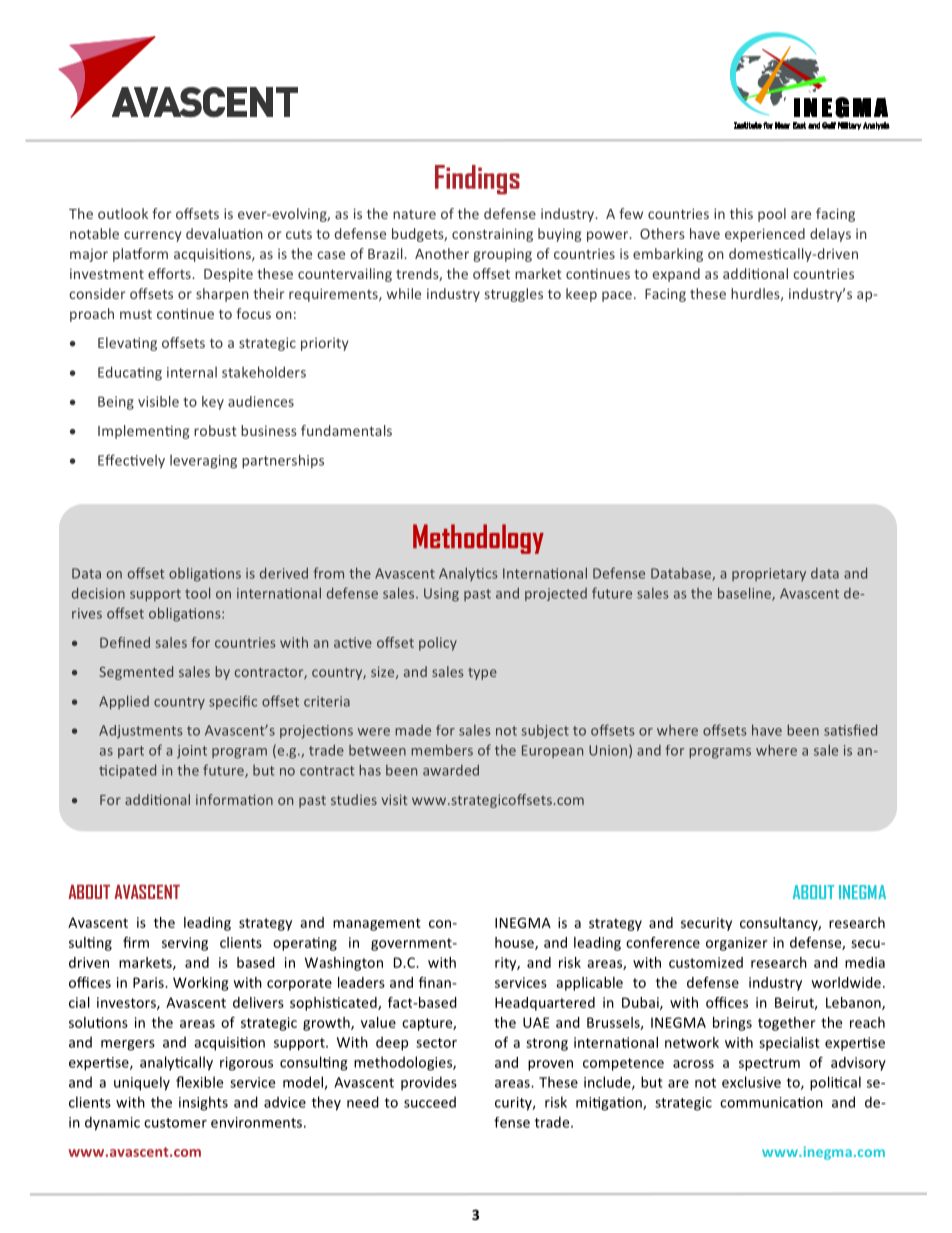 The width and height of the screenshot is (952, 1233). I want to click on fundamentals, so click(346, 430).
